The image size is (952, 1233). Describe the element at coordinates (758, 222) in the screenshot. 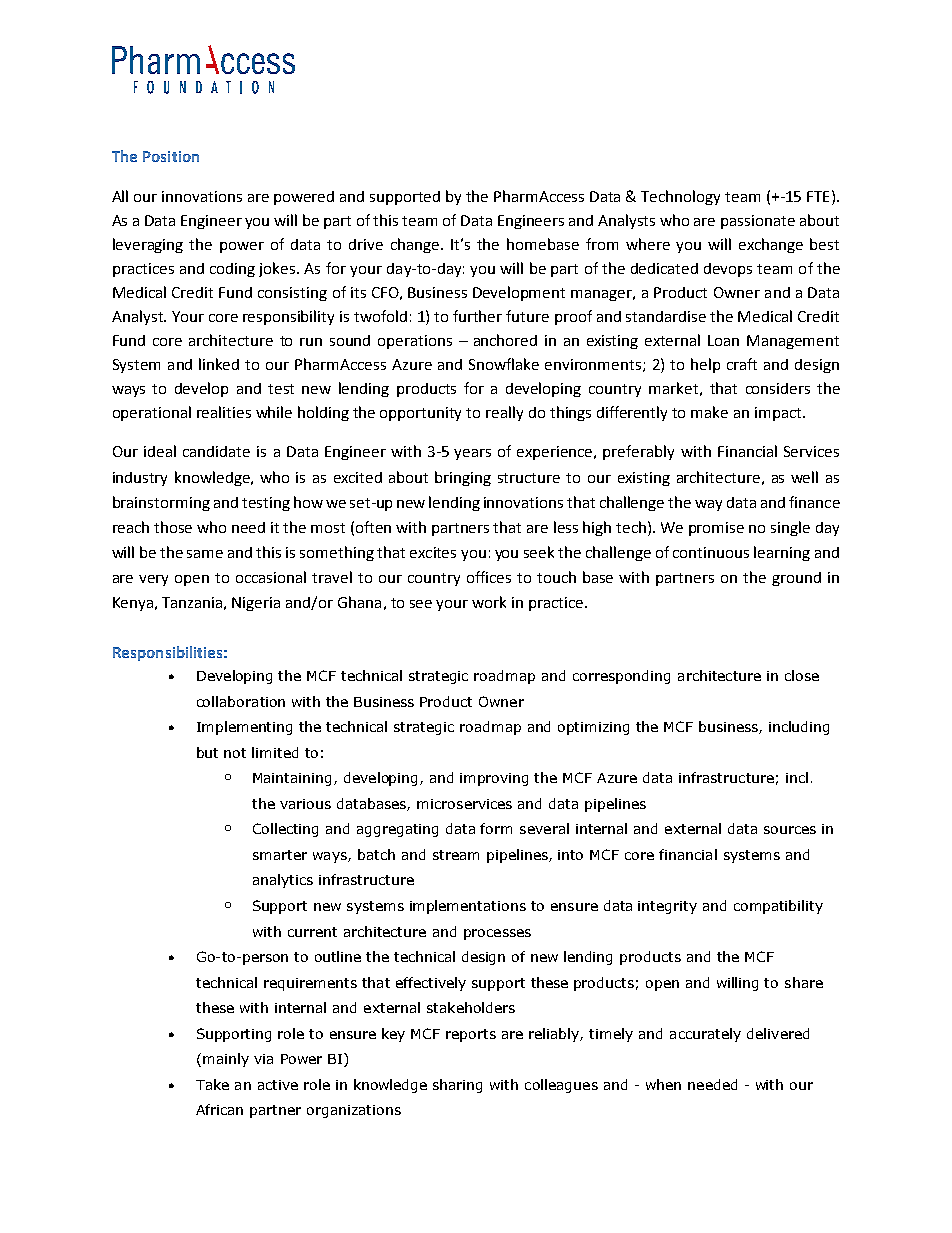

I see `passionate` at that location.
